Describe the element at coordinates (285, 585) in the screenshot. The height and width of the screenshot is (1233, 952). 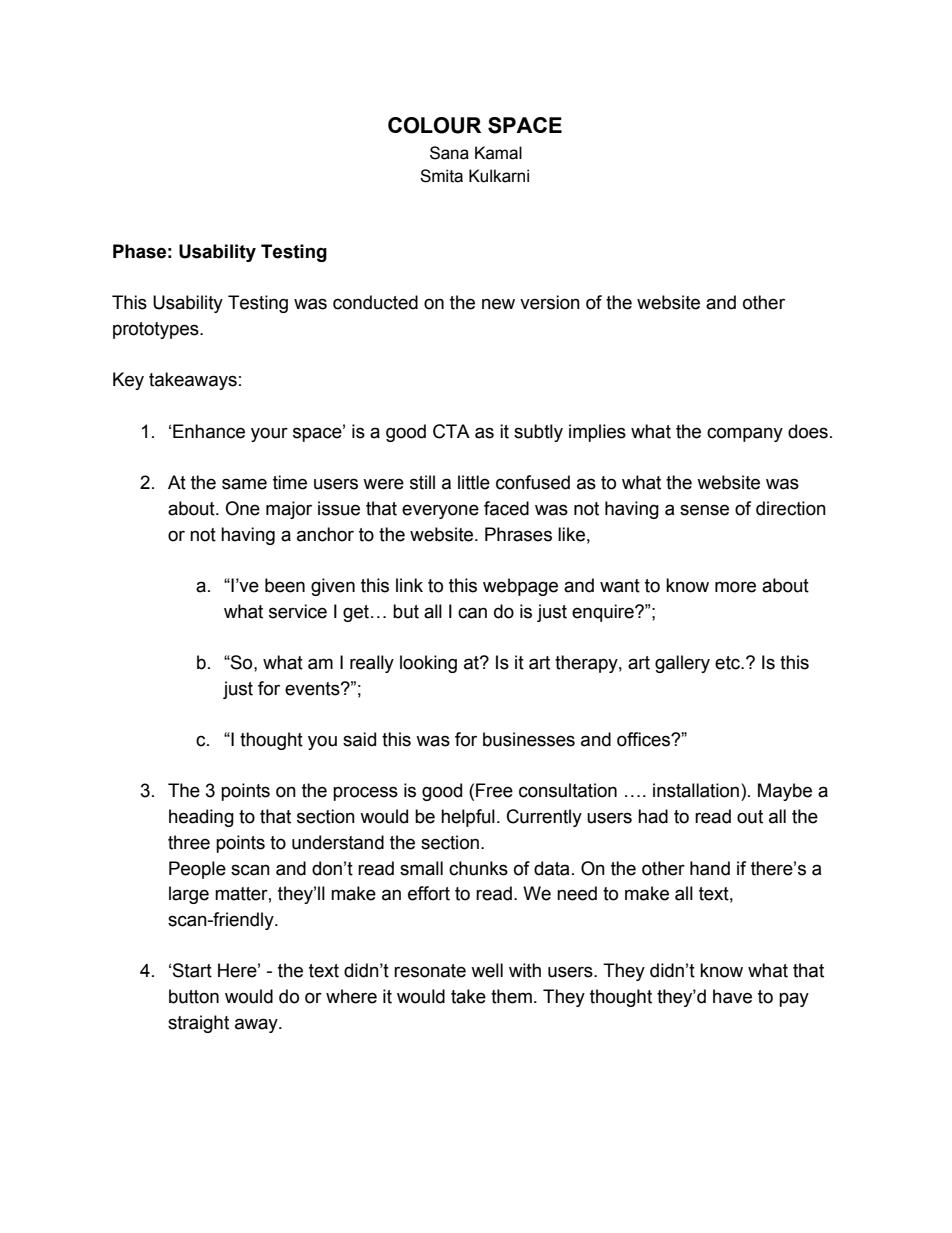
I see `been` at that location.
